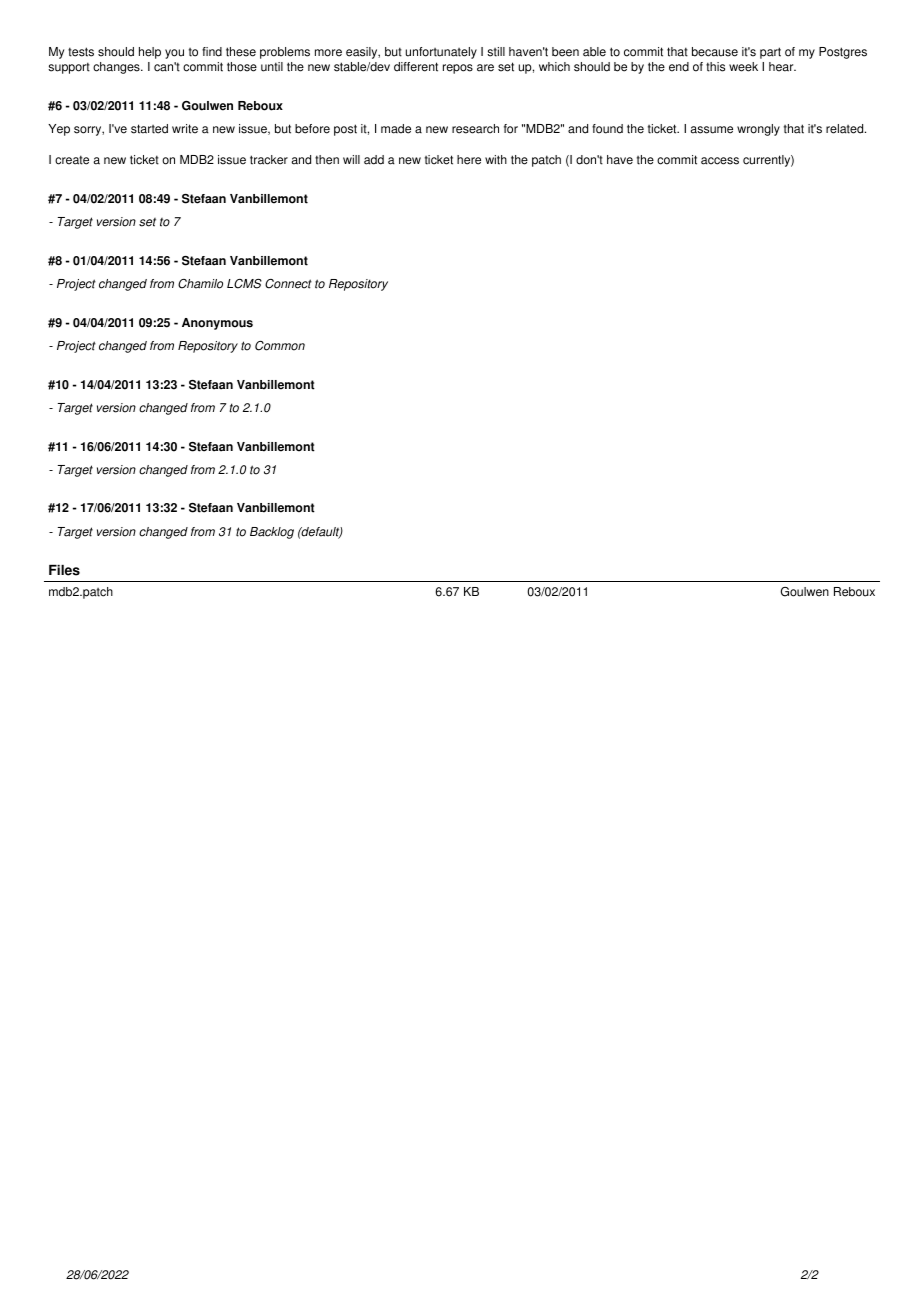  Describe the element at coordinates (720, 161) in the image. I see `access` at that location.
